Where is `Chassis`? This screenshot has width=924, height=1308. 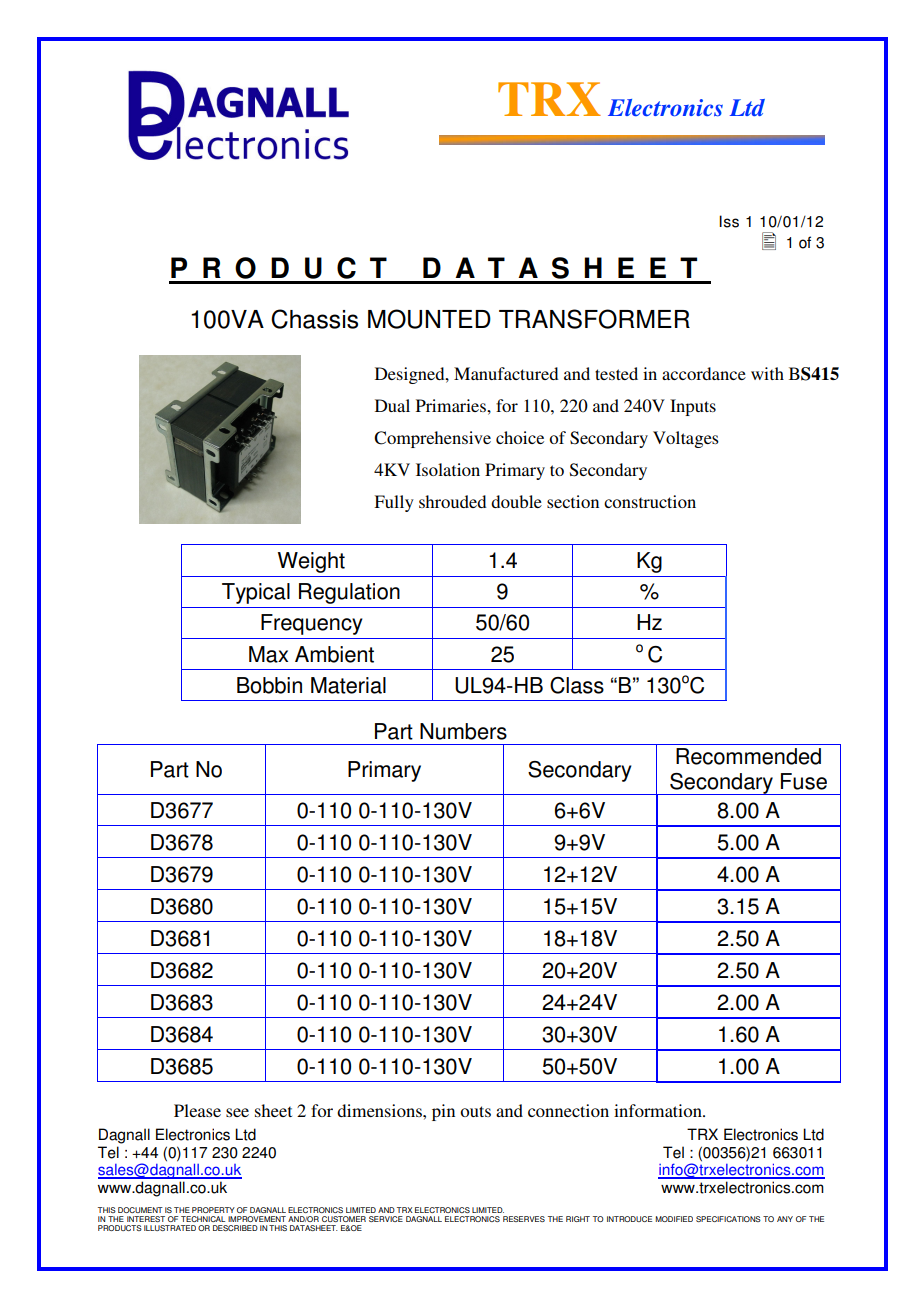 Chassis is located at coordinates (314, 319).
